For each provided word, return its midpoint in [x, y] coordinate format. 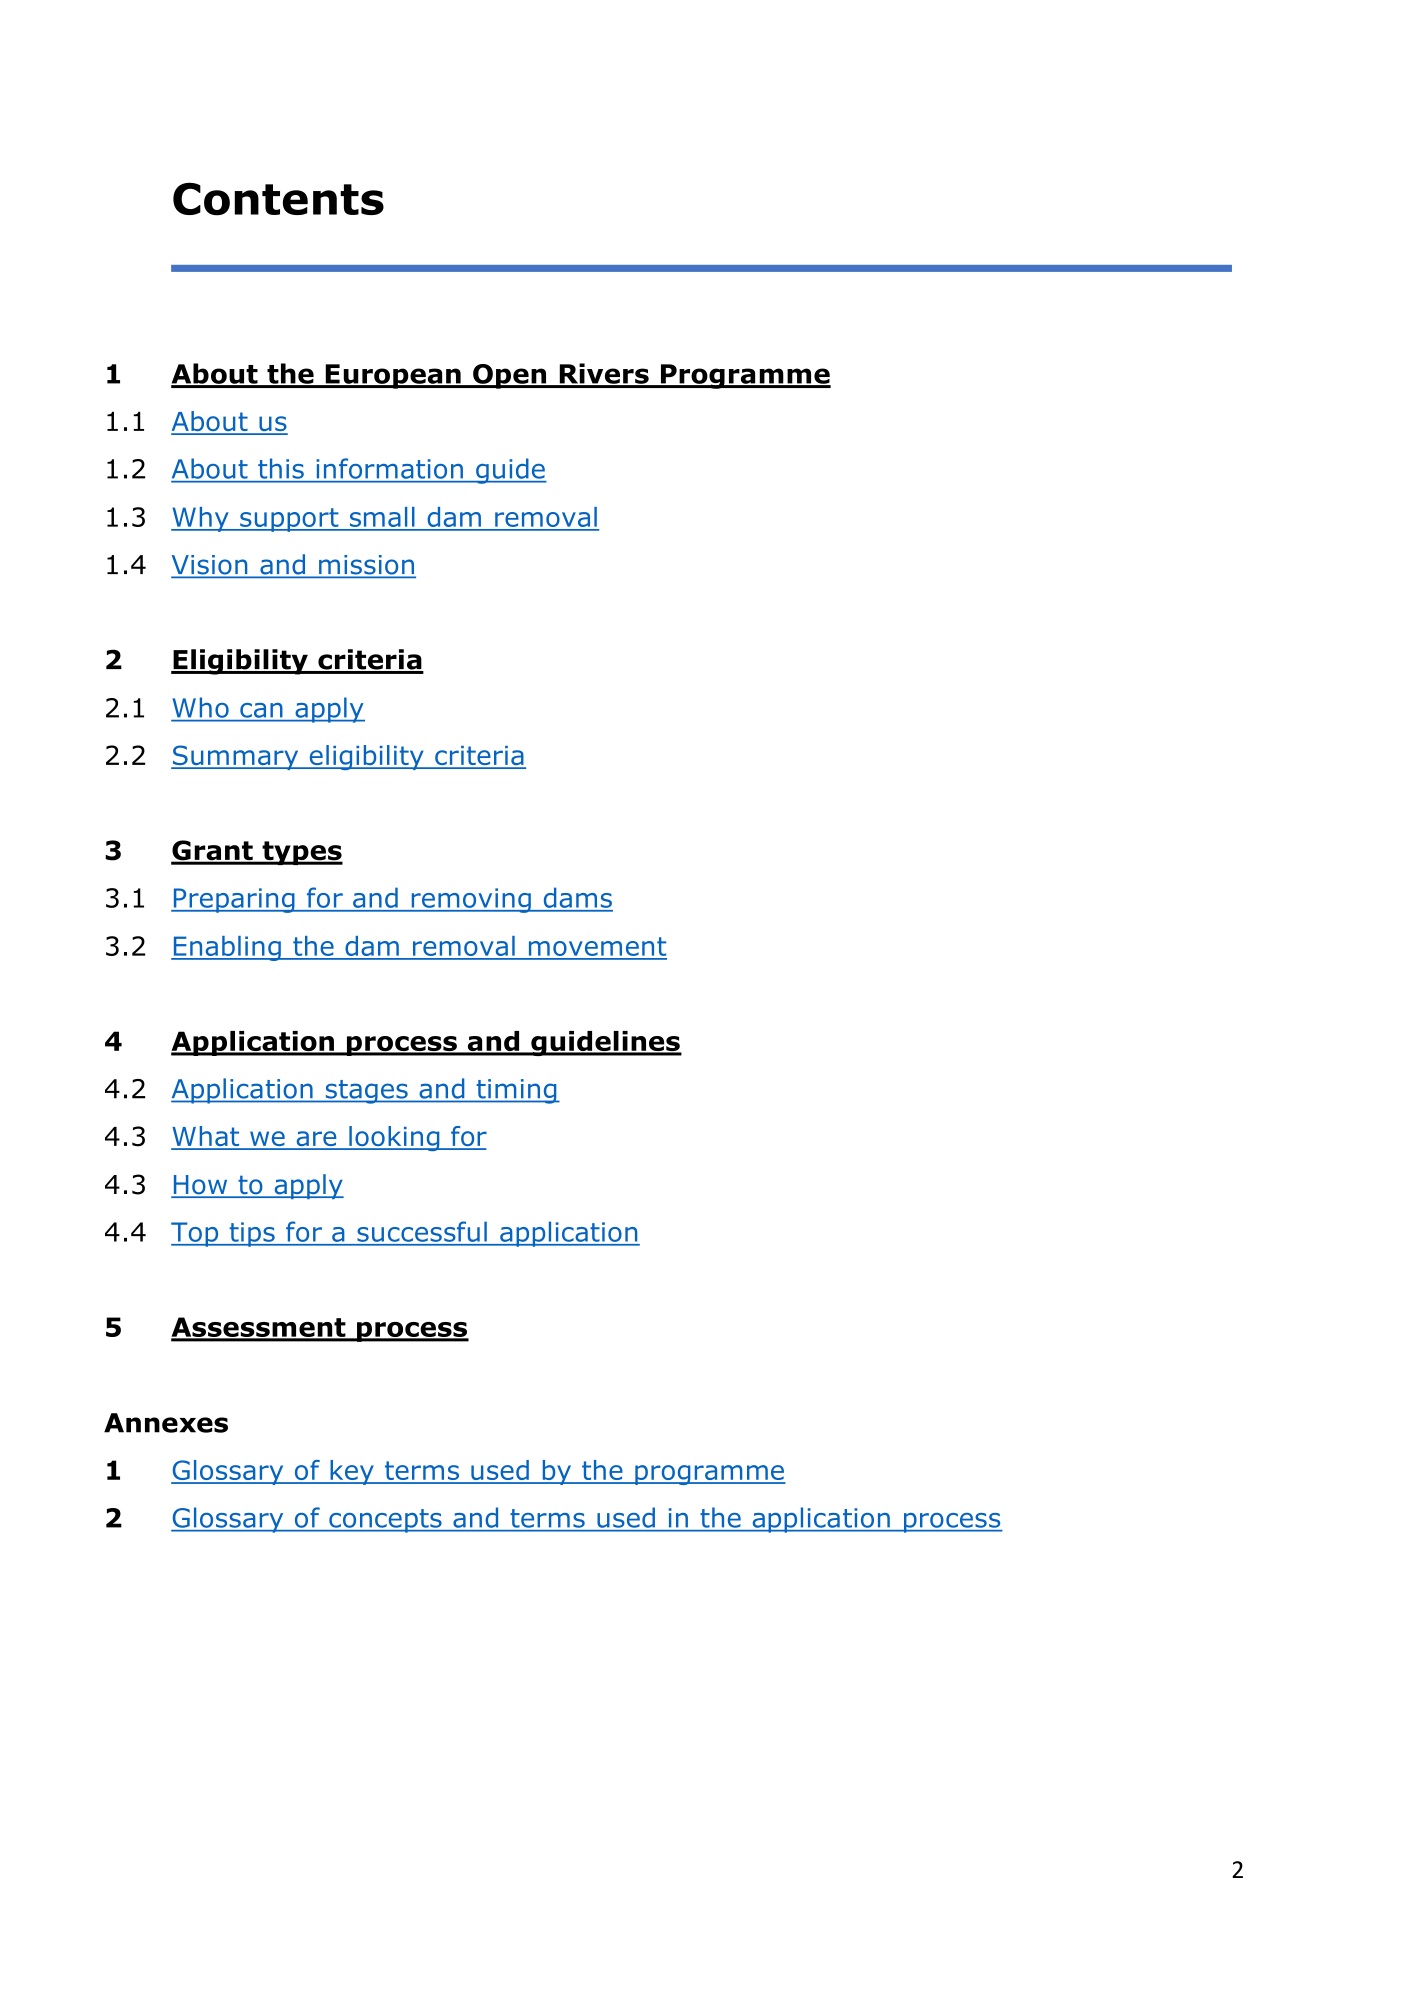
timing [516, 1091]
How [200, 1186]
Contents [278, 199]
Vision [210, 566]
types [301, 853]
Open [510, 376]
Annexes [166, 1423]
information [390, 468]
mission [366, 566]
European [393, 376]
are [316, 1140]
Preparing [234, 900]
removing [471, 900]
